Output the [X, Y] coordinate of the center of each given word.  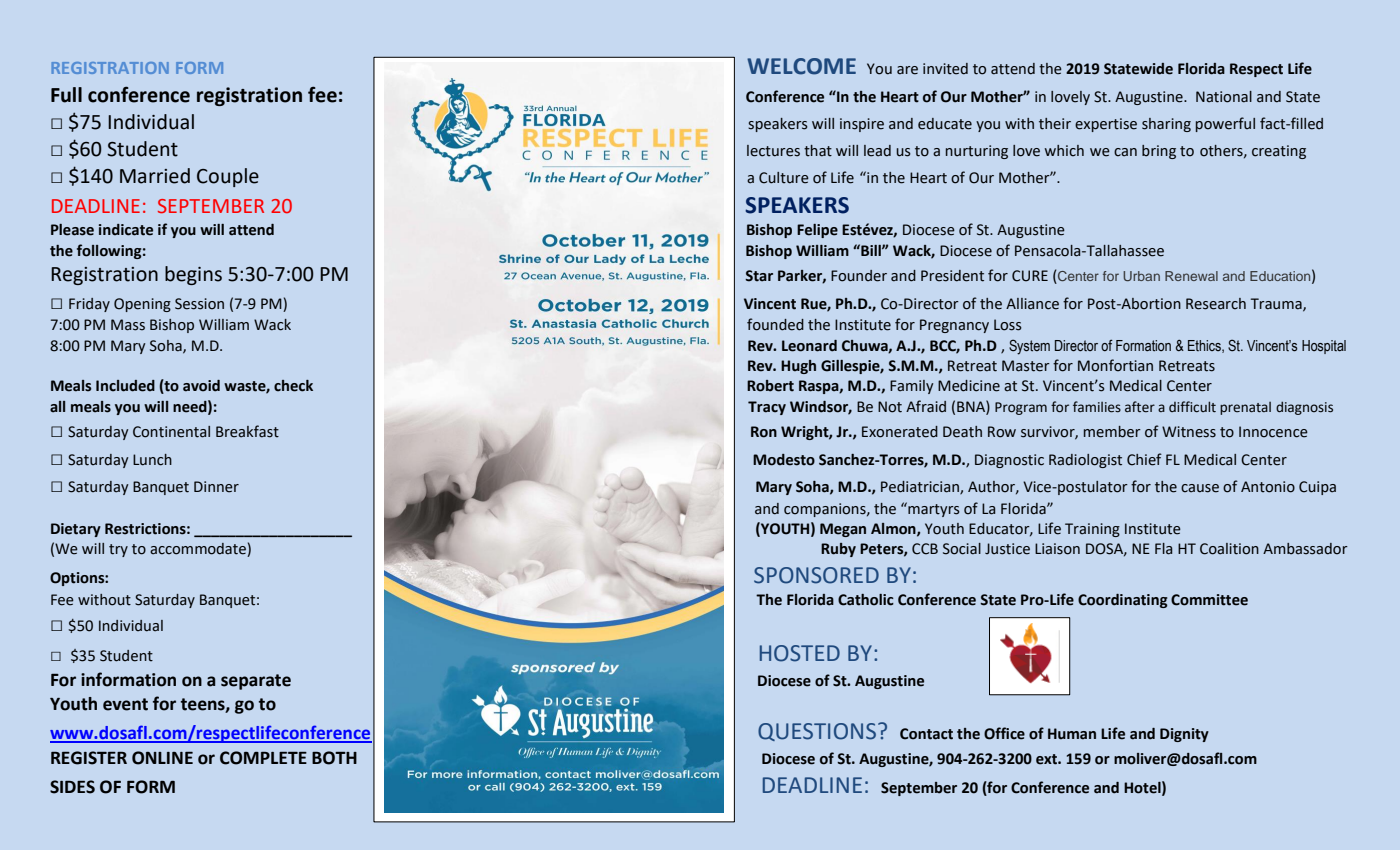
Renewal [1191, 276]
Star [759, 276]
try [118, 550]
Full [66, 95]
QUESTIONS [817, 732]
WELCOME [801, 66]
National [1224, 97]
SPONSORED [816, 575]
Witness [1189, 432]
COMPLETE [263, 758]
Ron [764, 432]
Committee [1209, 600]
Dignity [1184, 735]
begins [193, 275]
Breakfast [247, 431]
